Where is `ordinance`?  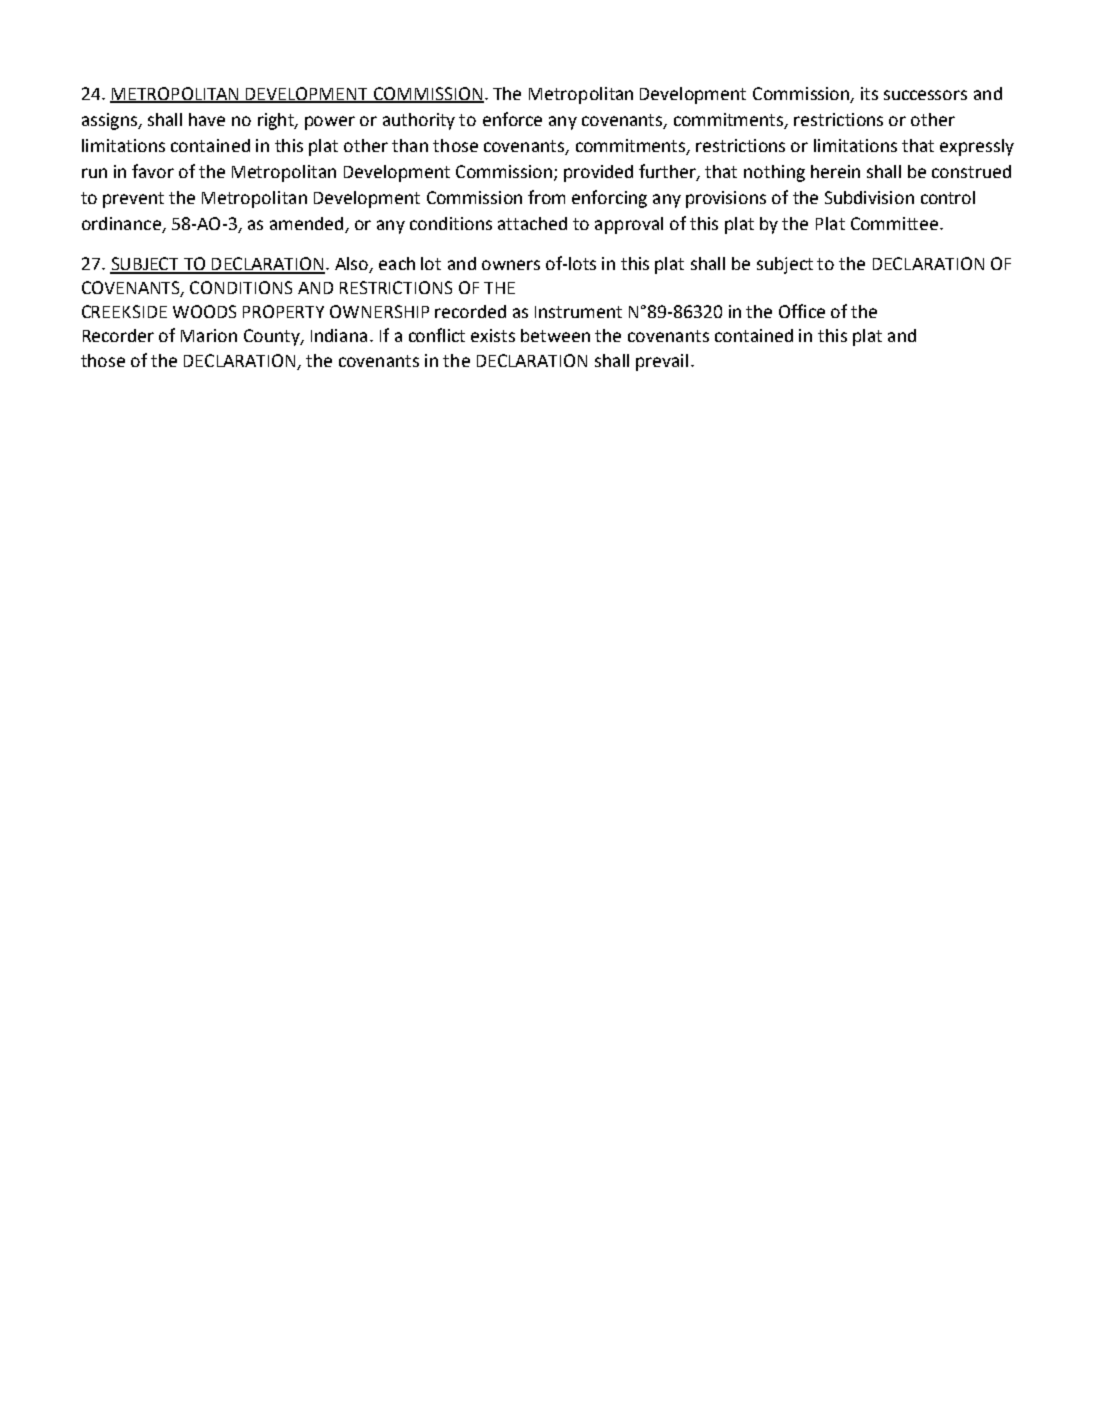 ordinance is located at coordinates (121, 223).
